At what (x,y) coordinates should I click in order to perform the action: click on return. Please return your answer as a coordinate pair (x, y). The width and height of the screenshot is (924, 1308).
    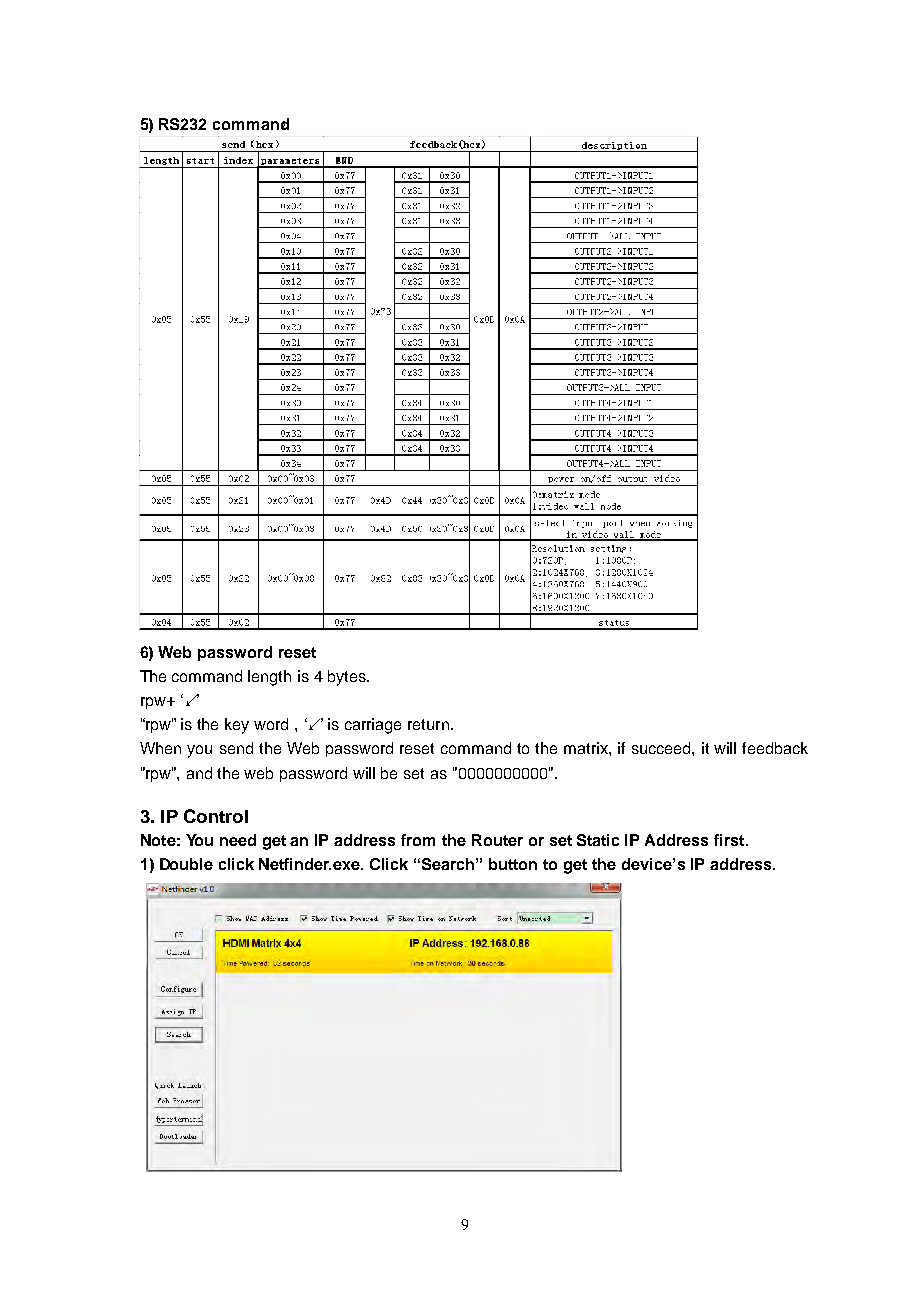
    Looking at the image, I should click on (428, 724).
